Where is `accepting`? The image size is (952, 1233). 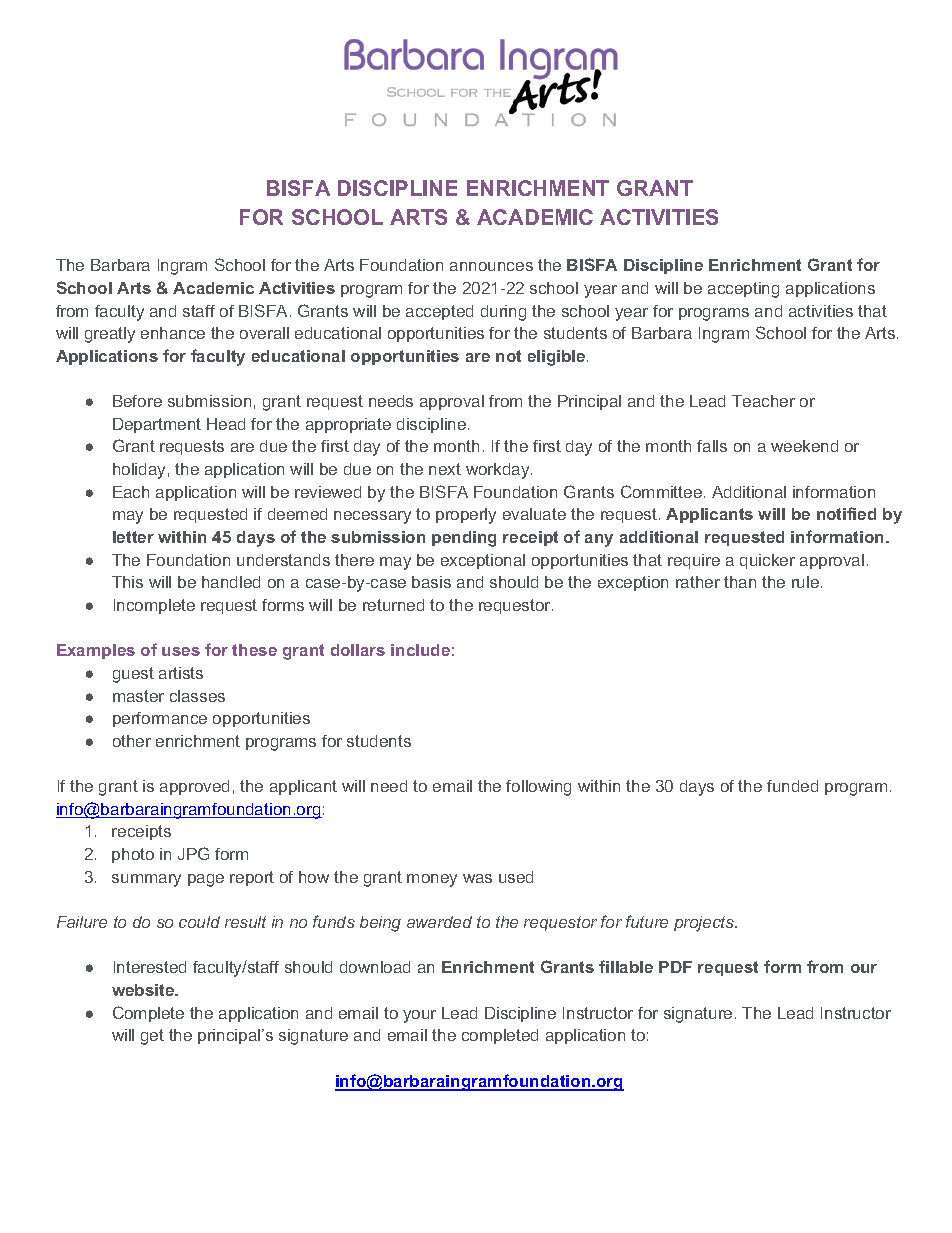 accepting is located at coordinates (743, 290).
